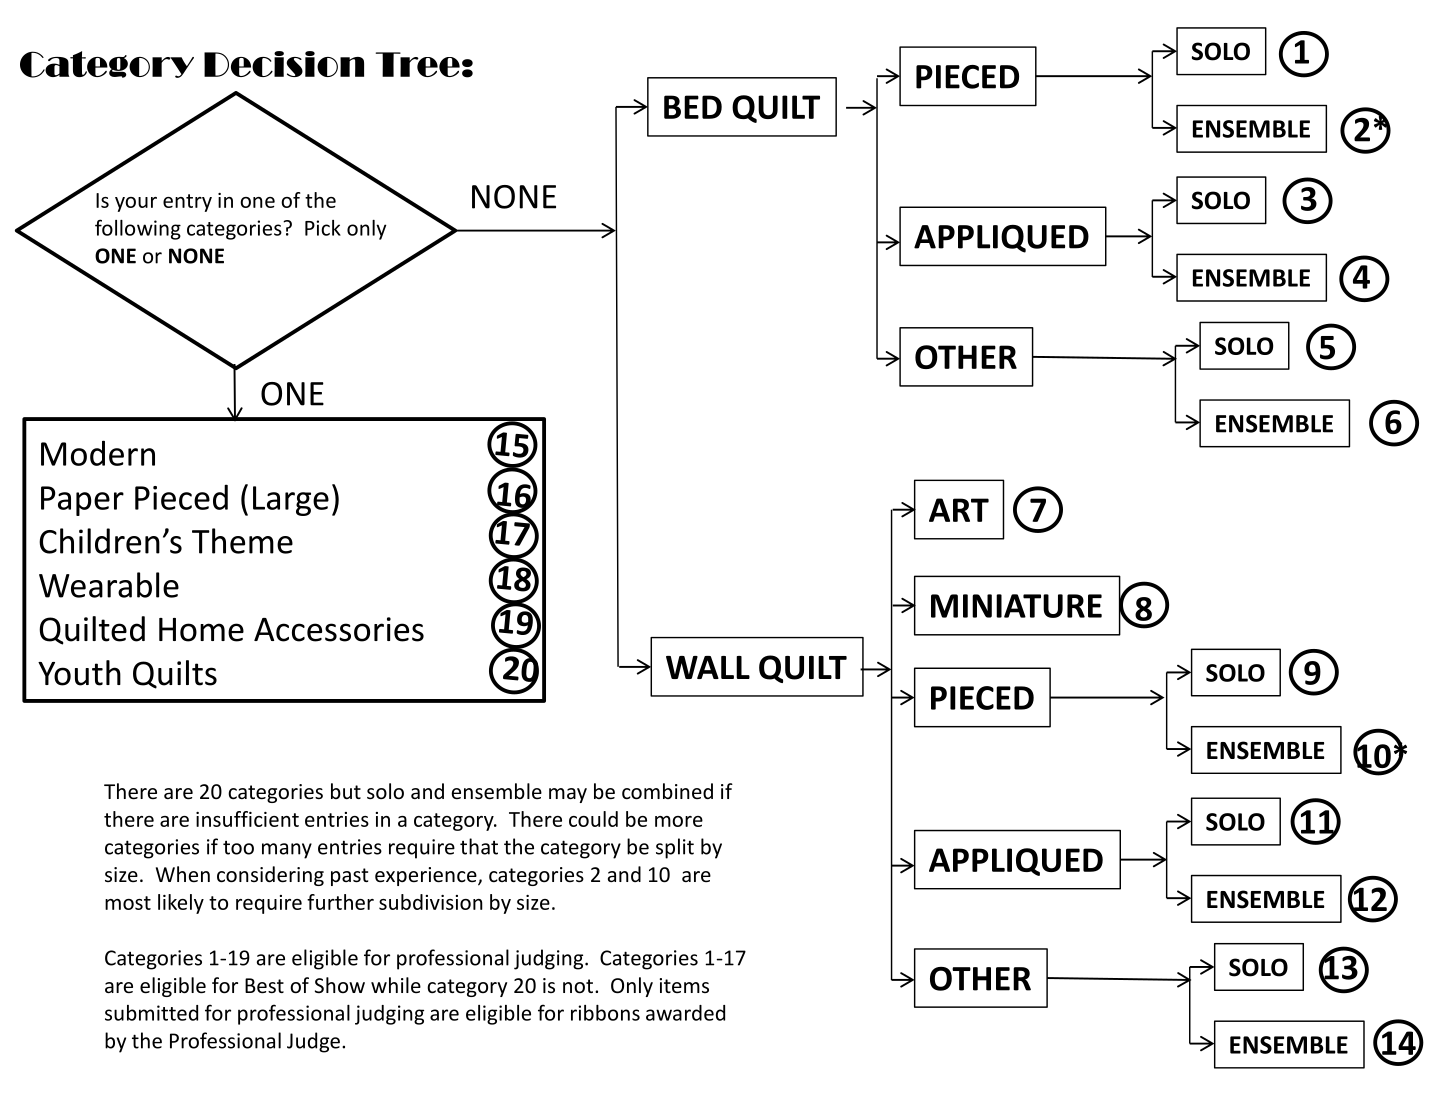 The height and width of the page is (1108, 1454). Describe the element at coordinates (238, 848) in the page. I see `too` at that location.
